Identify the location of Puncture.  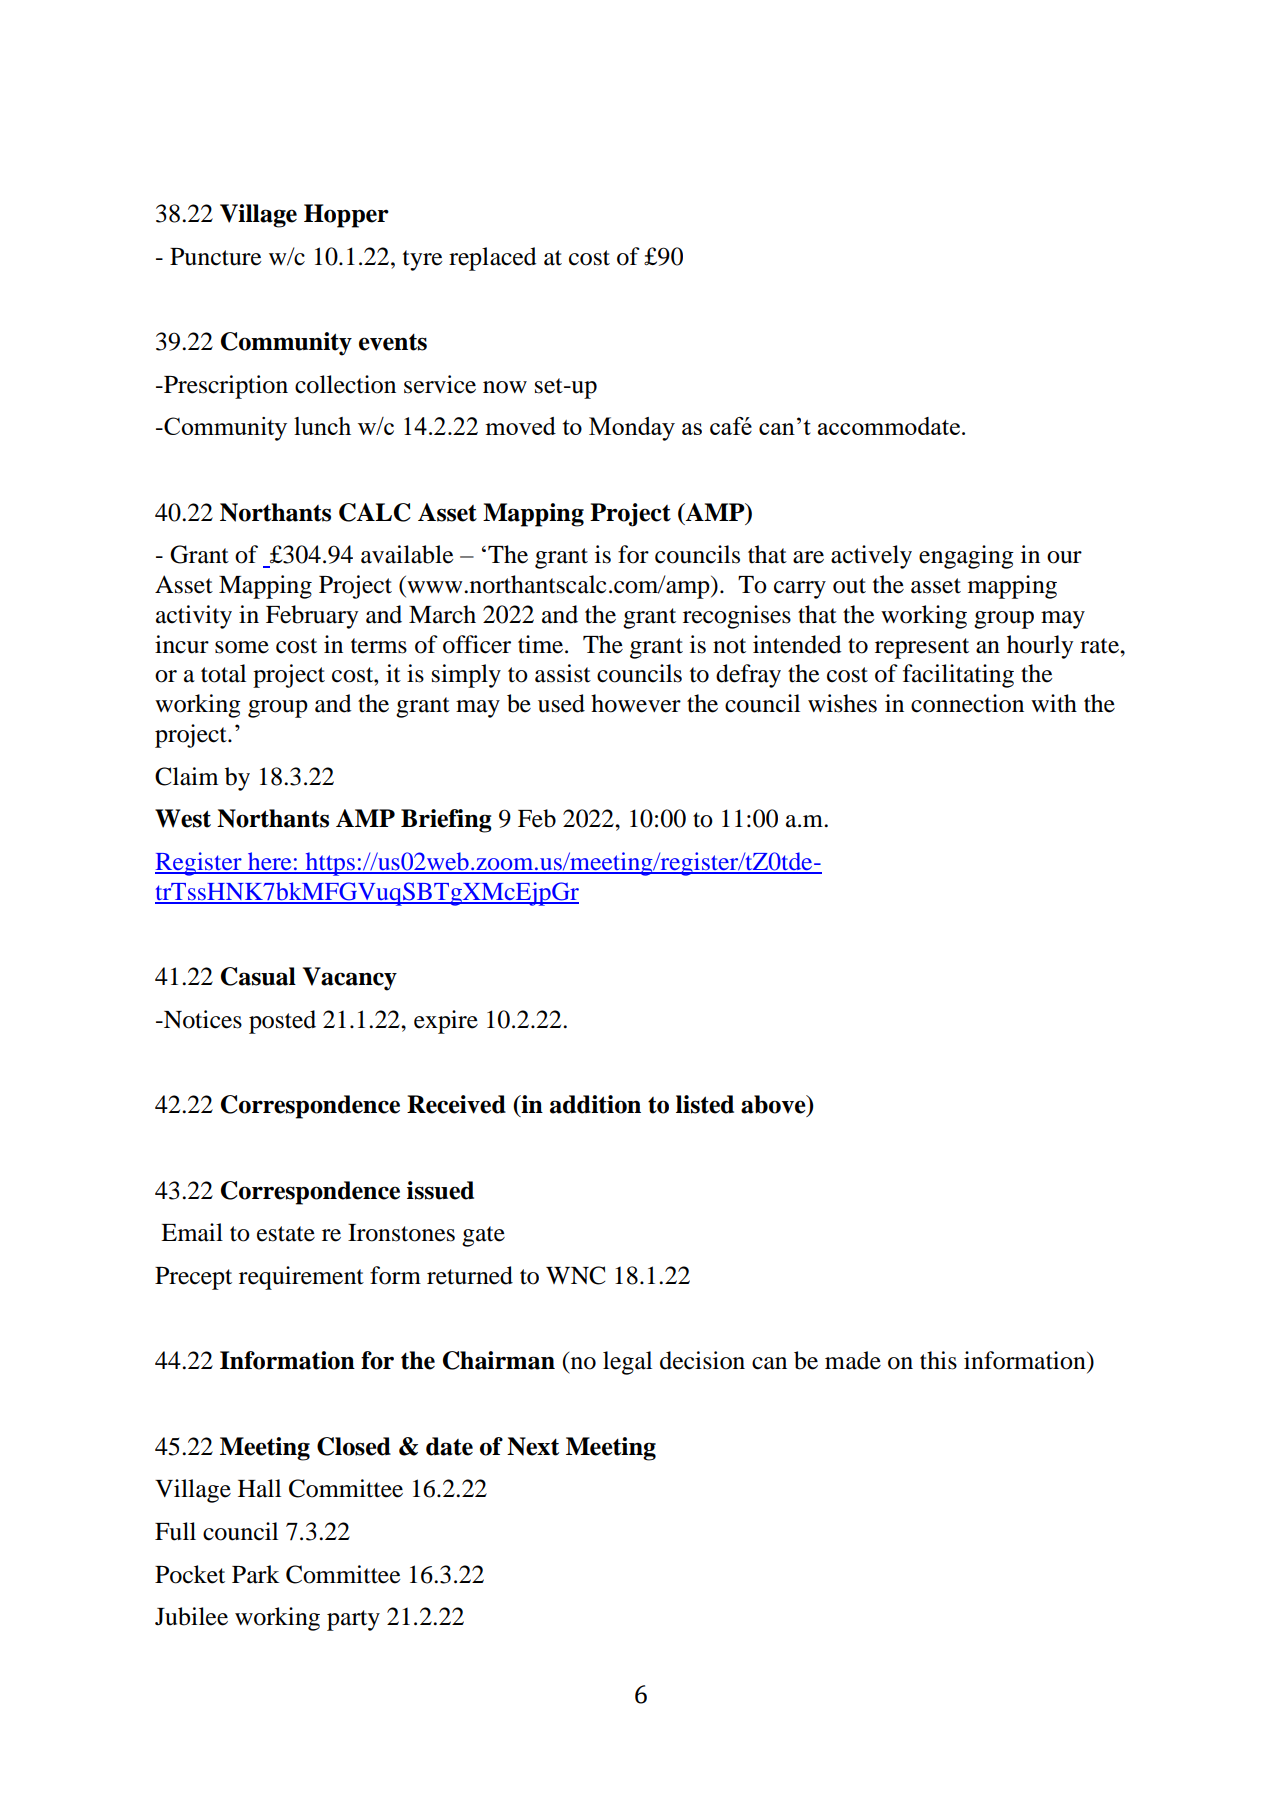
(216, 257).
